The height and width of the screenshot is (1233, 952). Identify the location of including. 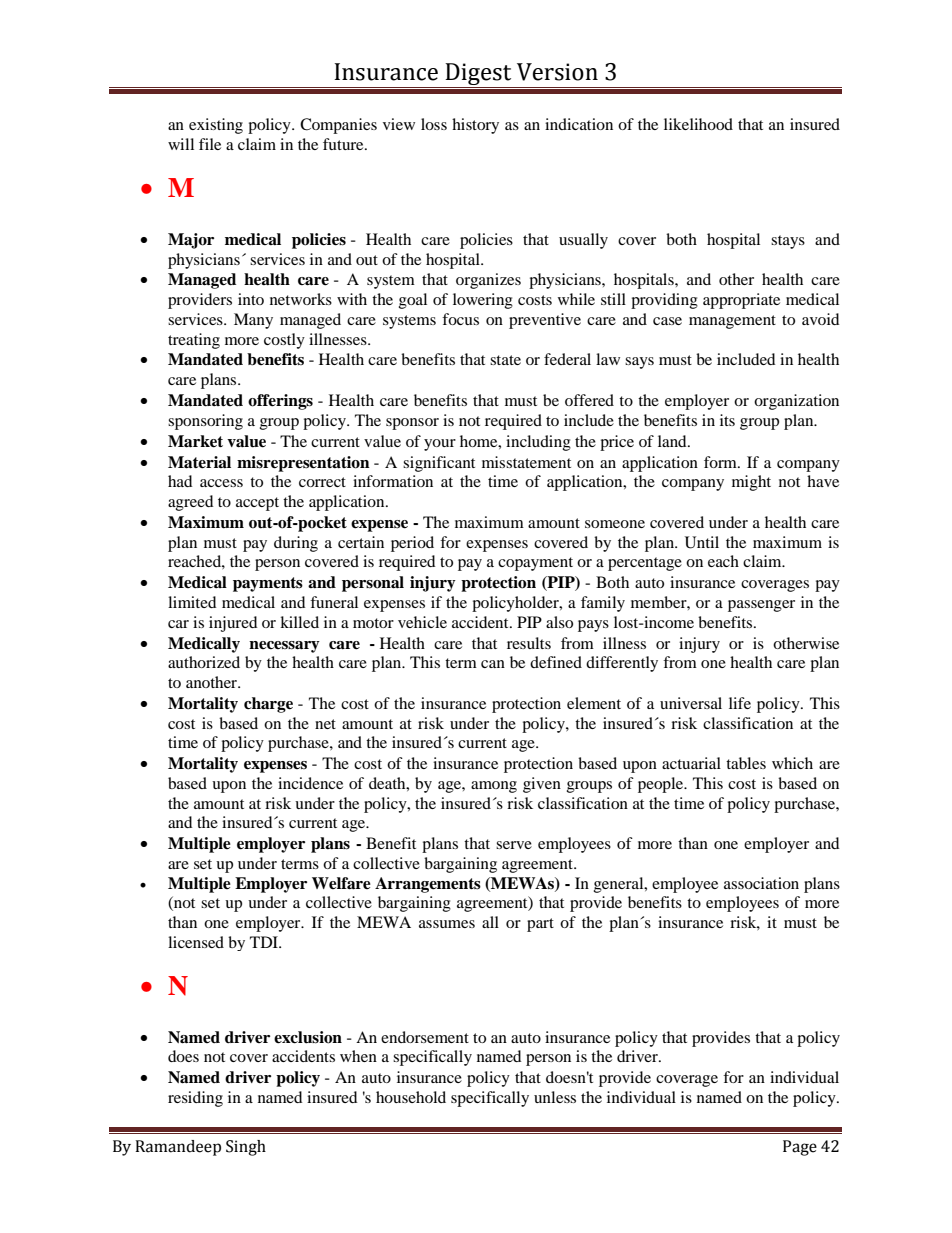
(538, 443).
